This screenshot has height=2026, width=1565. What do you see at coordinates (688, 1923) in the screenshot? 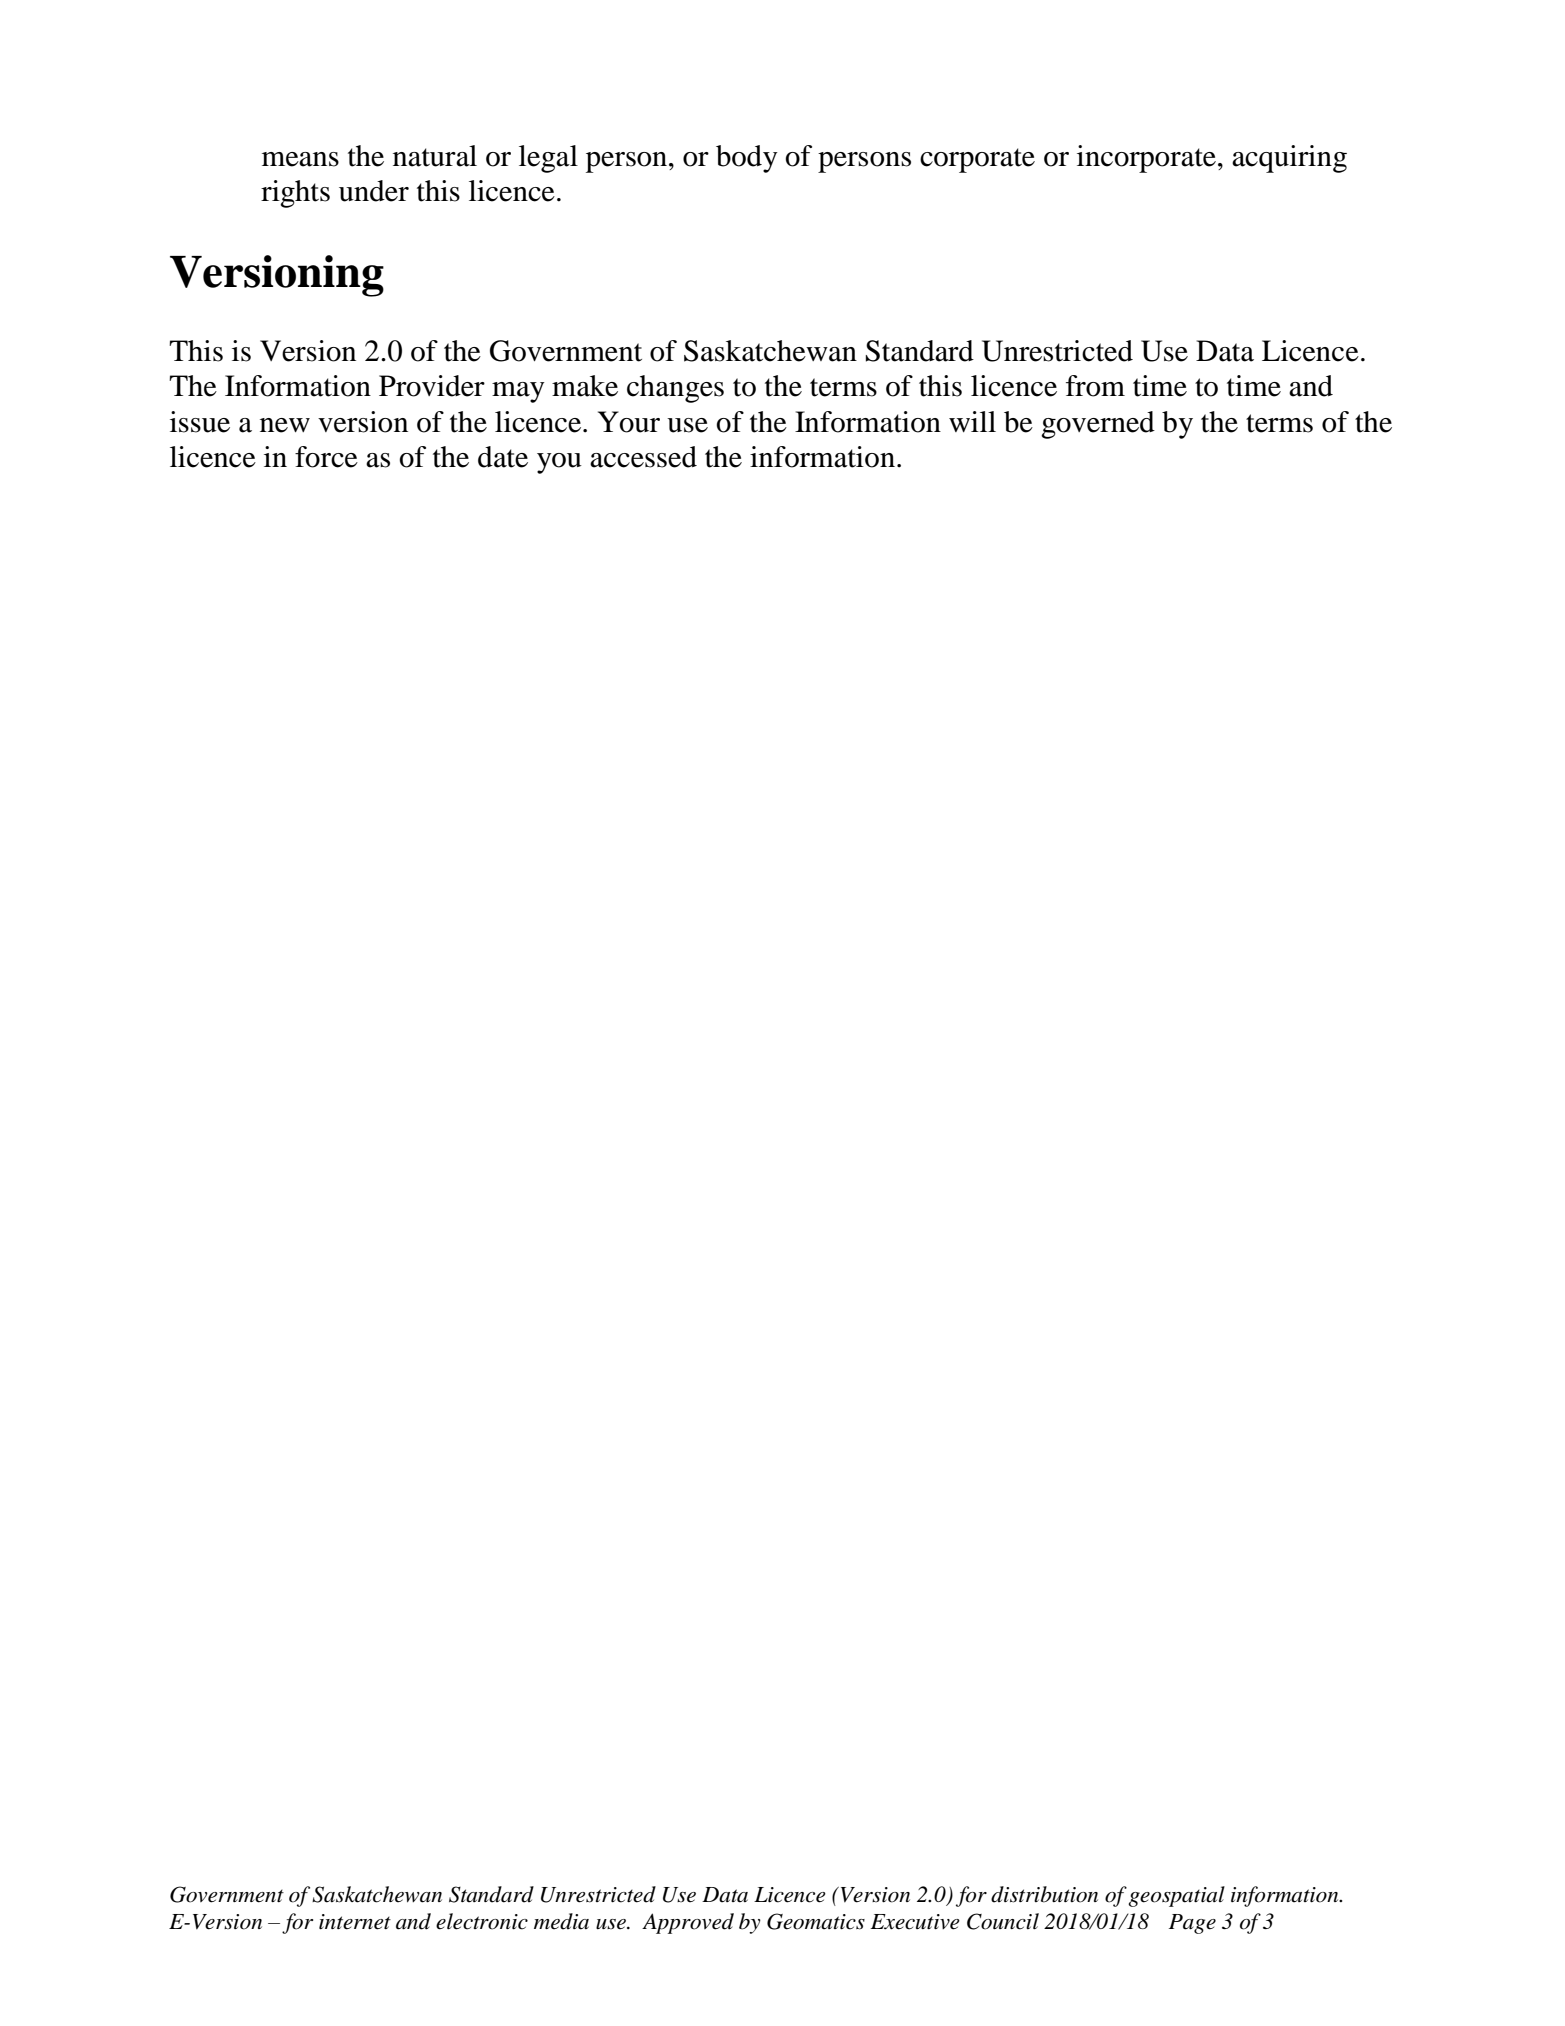
I see `Approved` at bounding box center [688, 1923].
